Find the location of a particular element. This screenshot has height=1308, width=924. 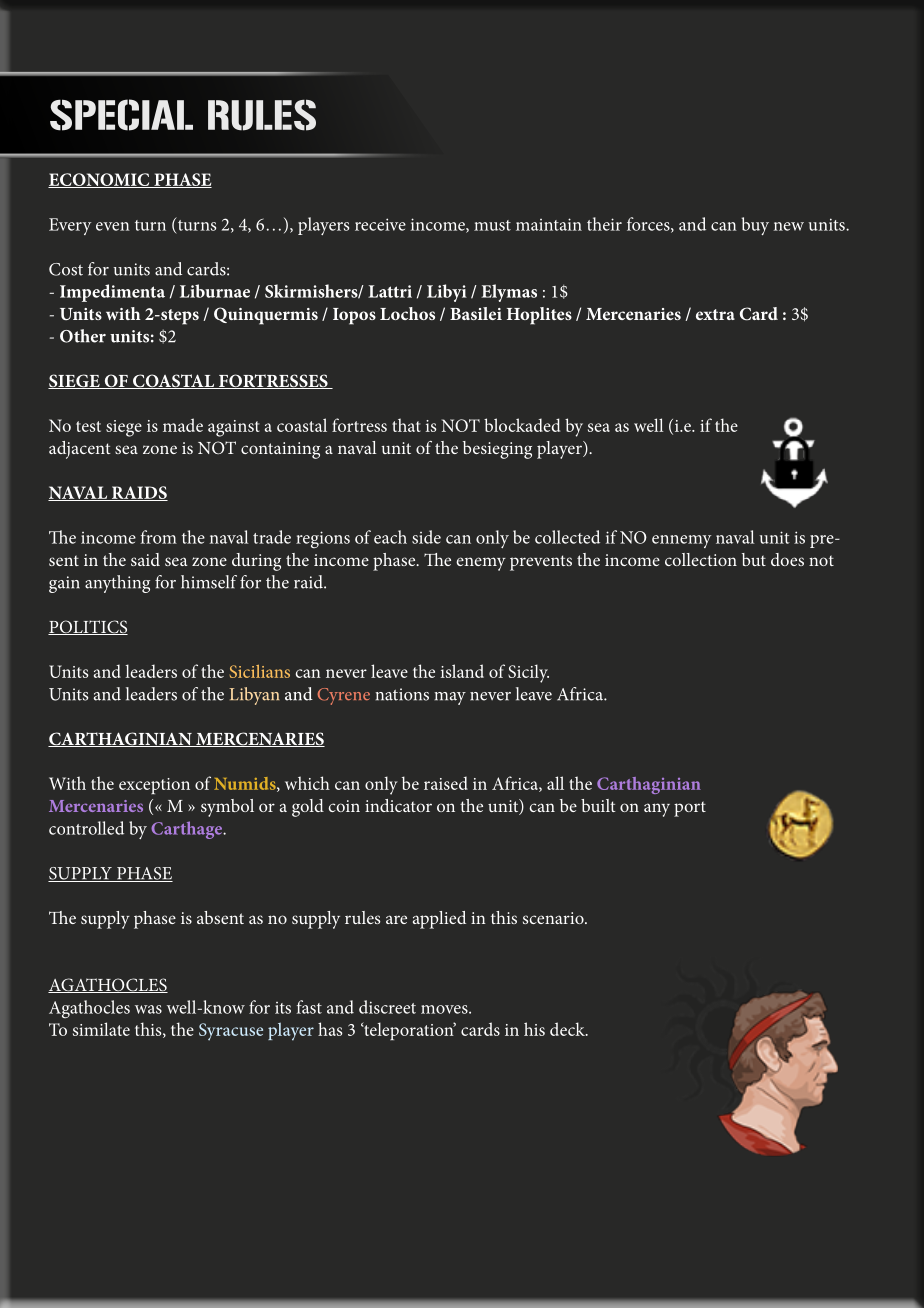

made is located at coordinates (183, 425).
